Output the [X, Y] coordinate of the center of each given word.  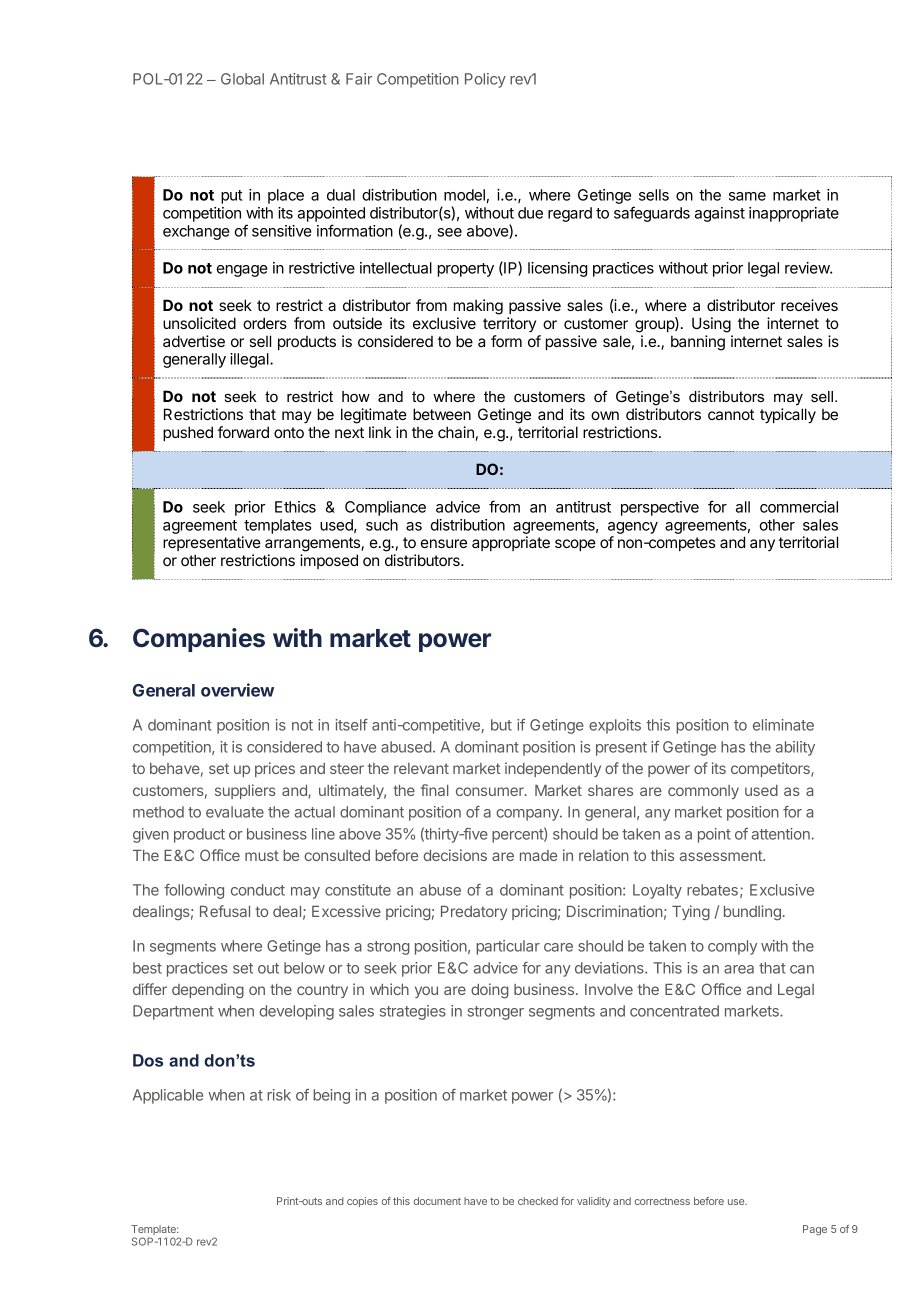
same [747, 196]
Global [242, 79]
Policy [485, 80]
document [437, 1201]
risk [279, 1095]
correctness [662, 1201]
